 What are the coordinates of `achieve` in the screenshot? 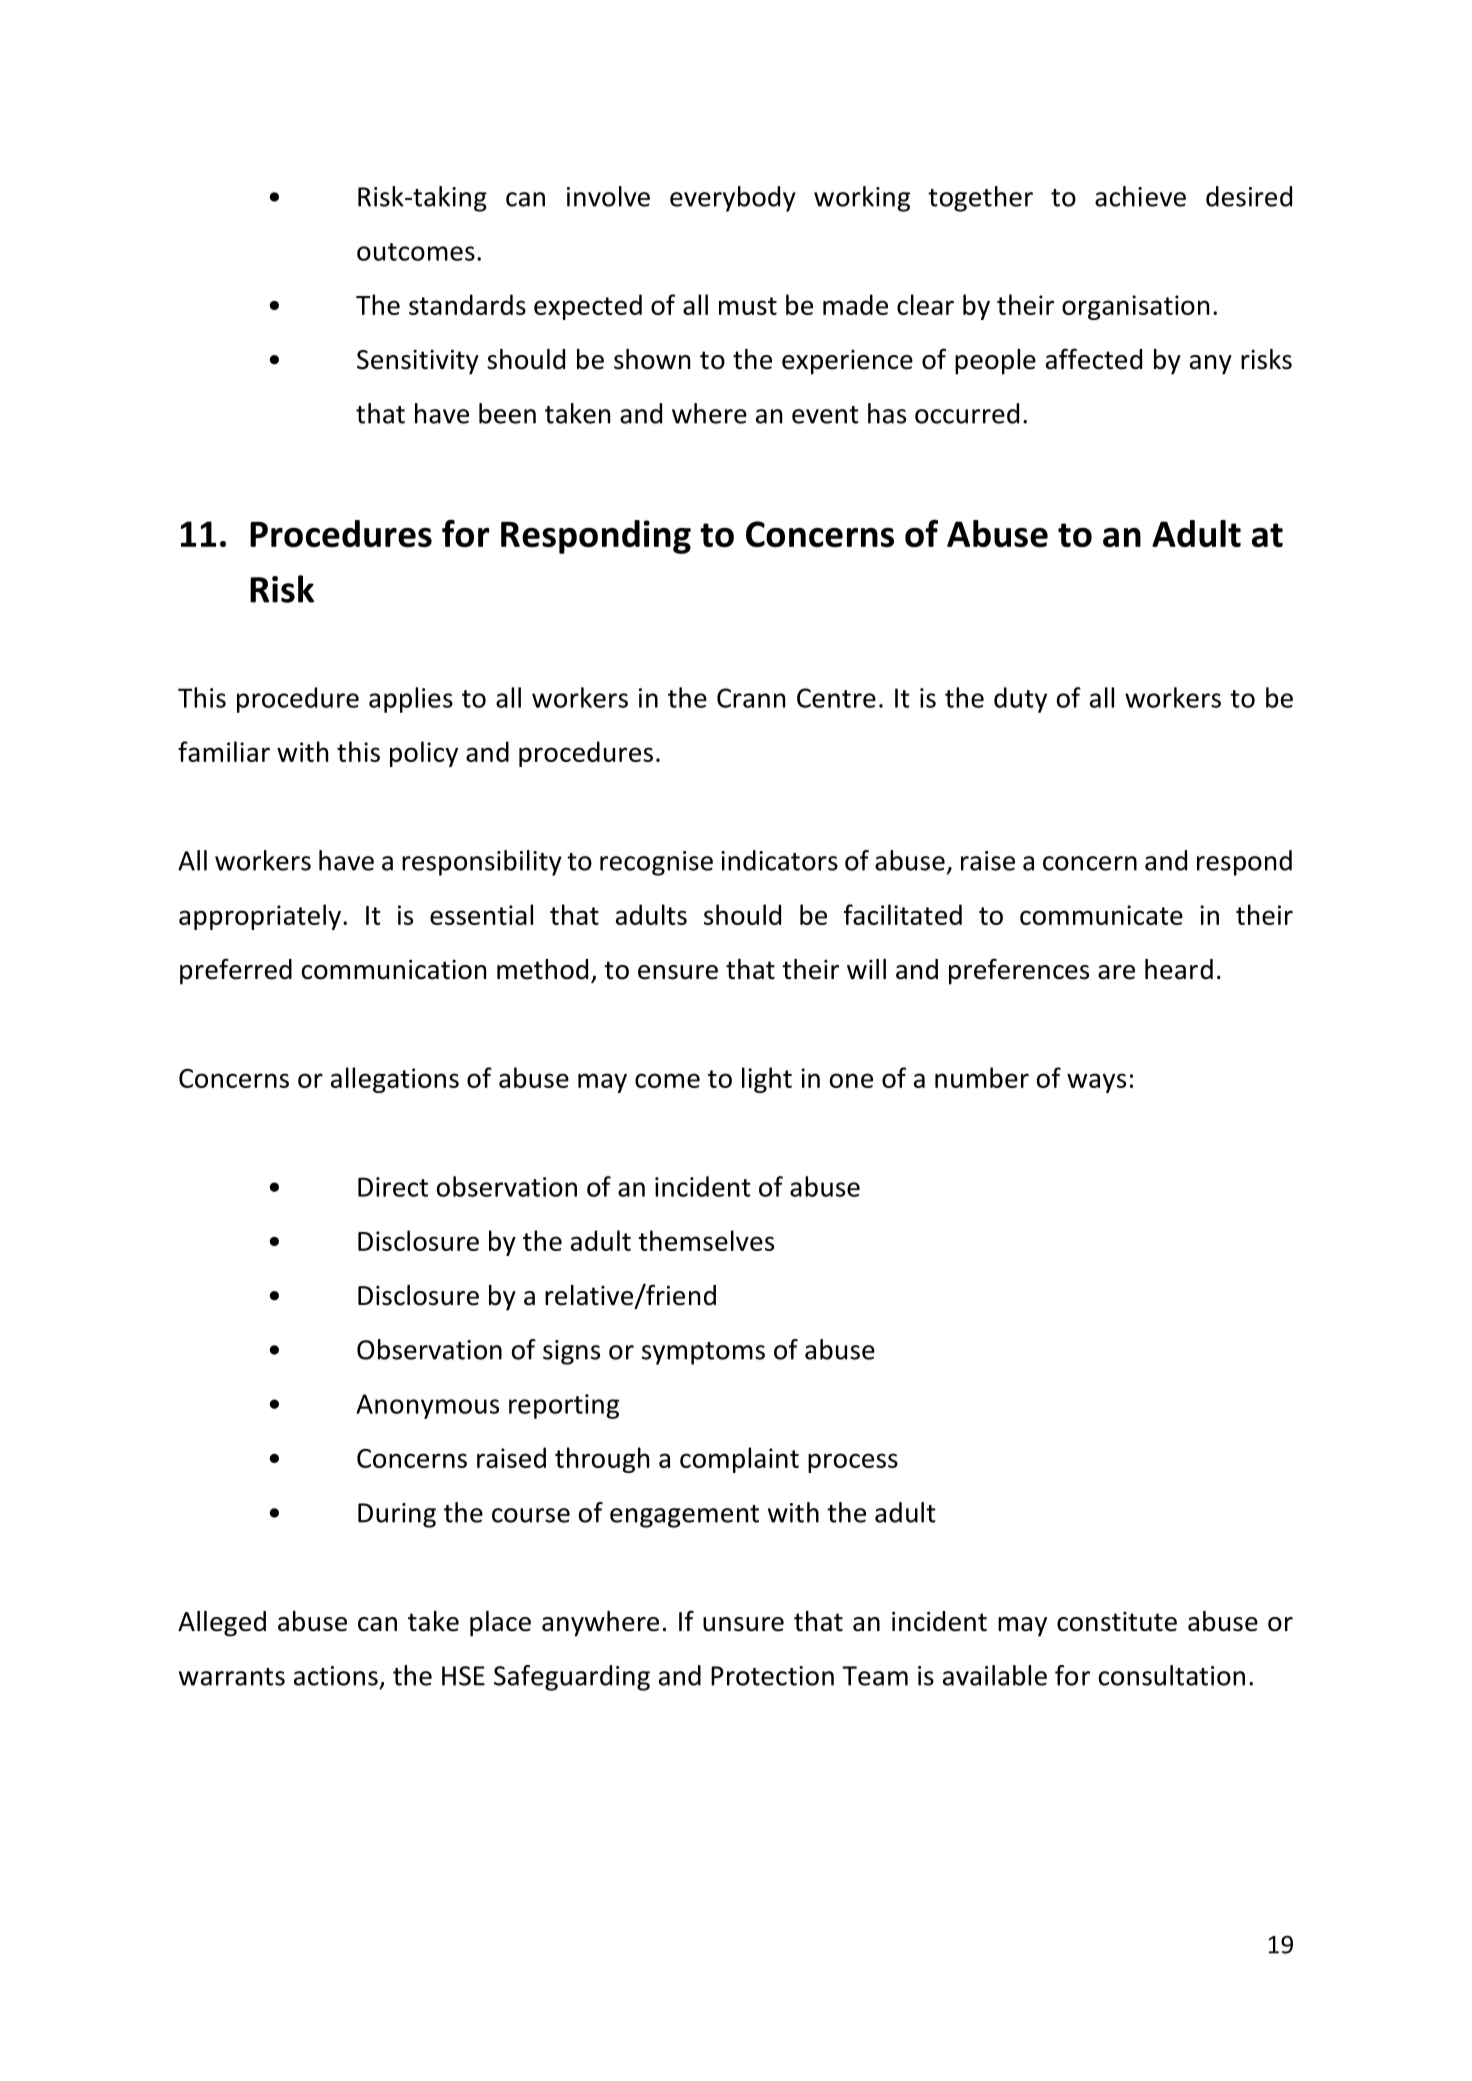 It's located at (1140, 196).
